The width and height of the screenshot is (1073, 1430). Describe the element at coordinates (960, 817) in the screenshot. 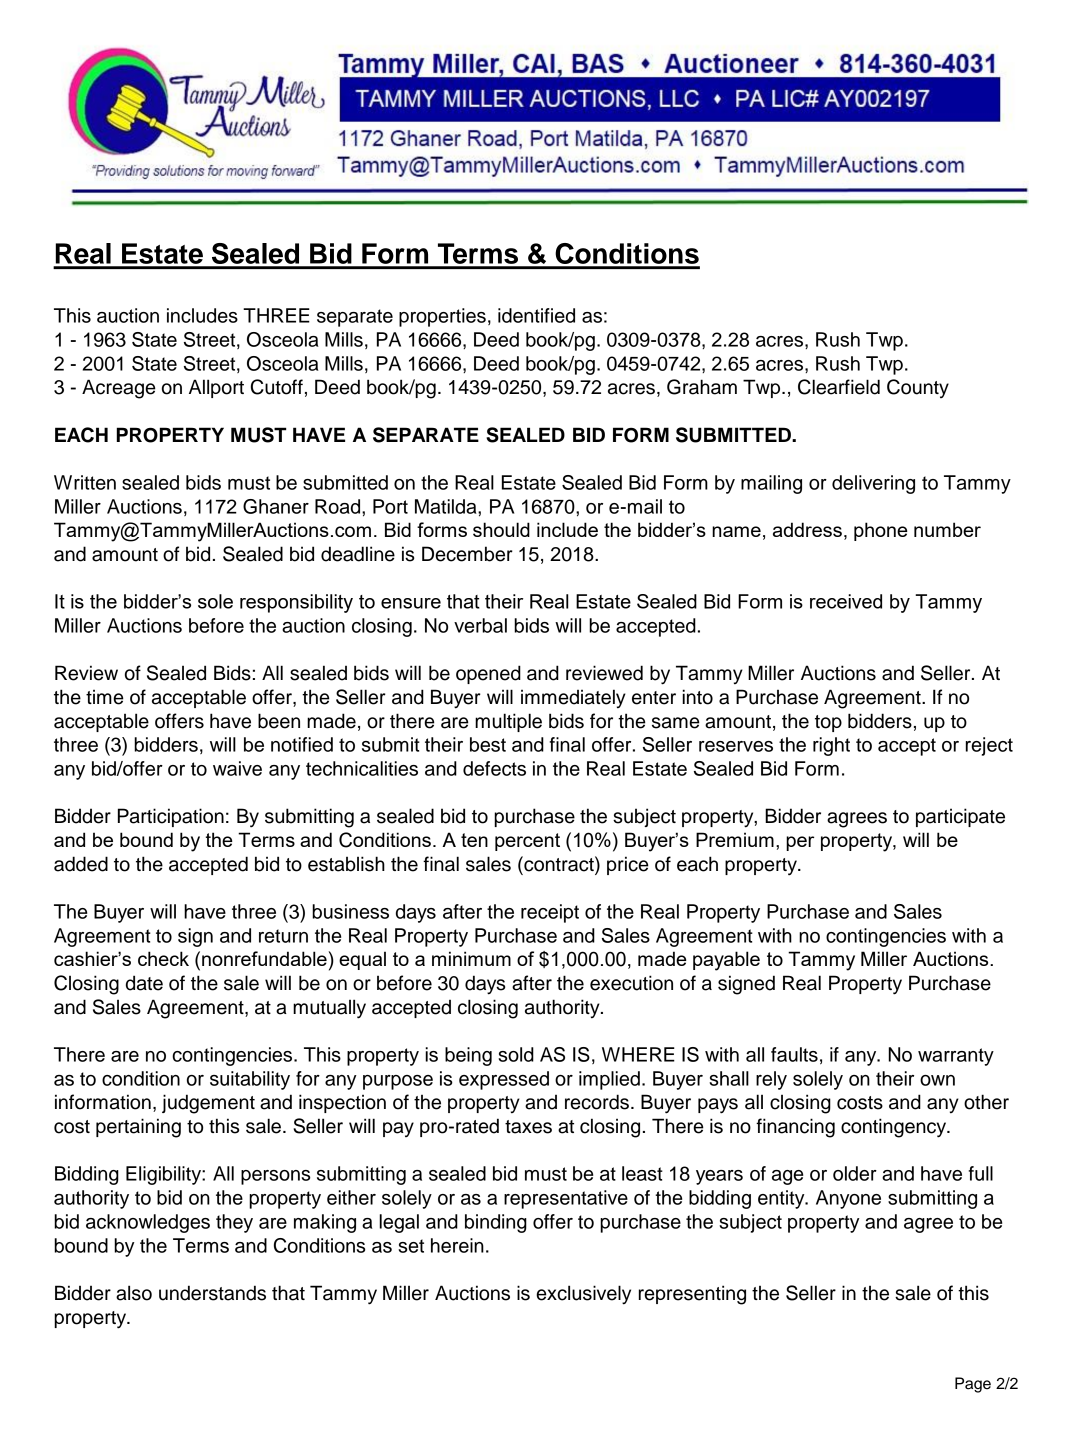

I see `participate` at that location.
